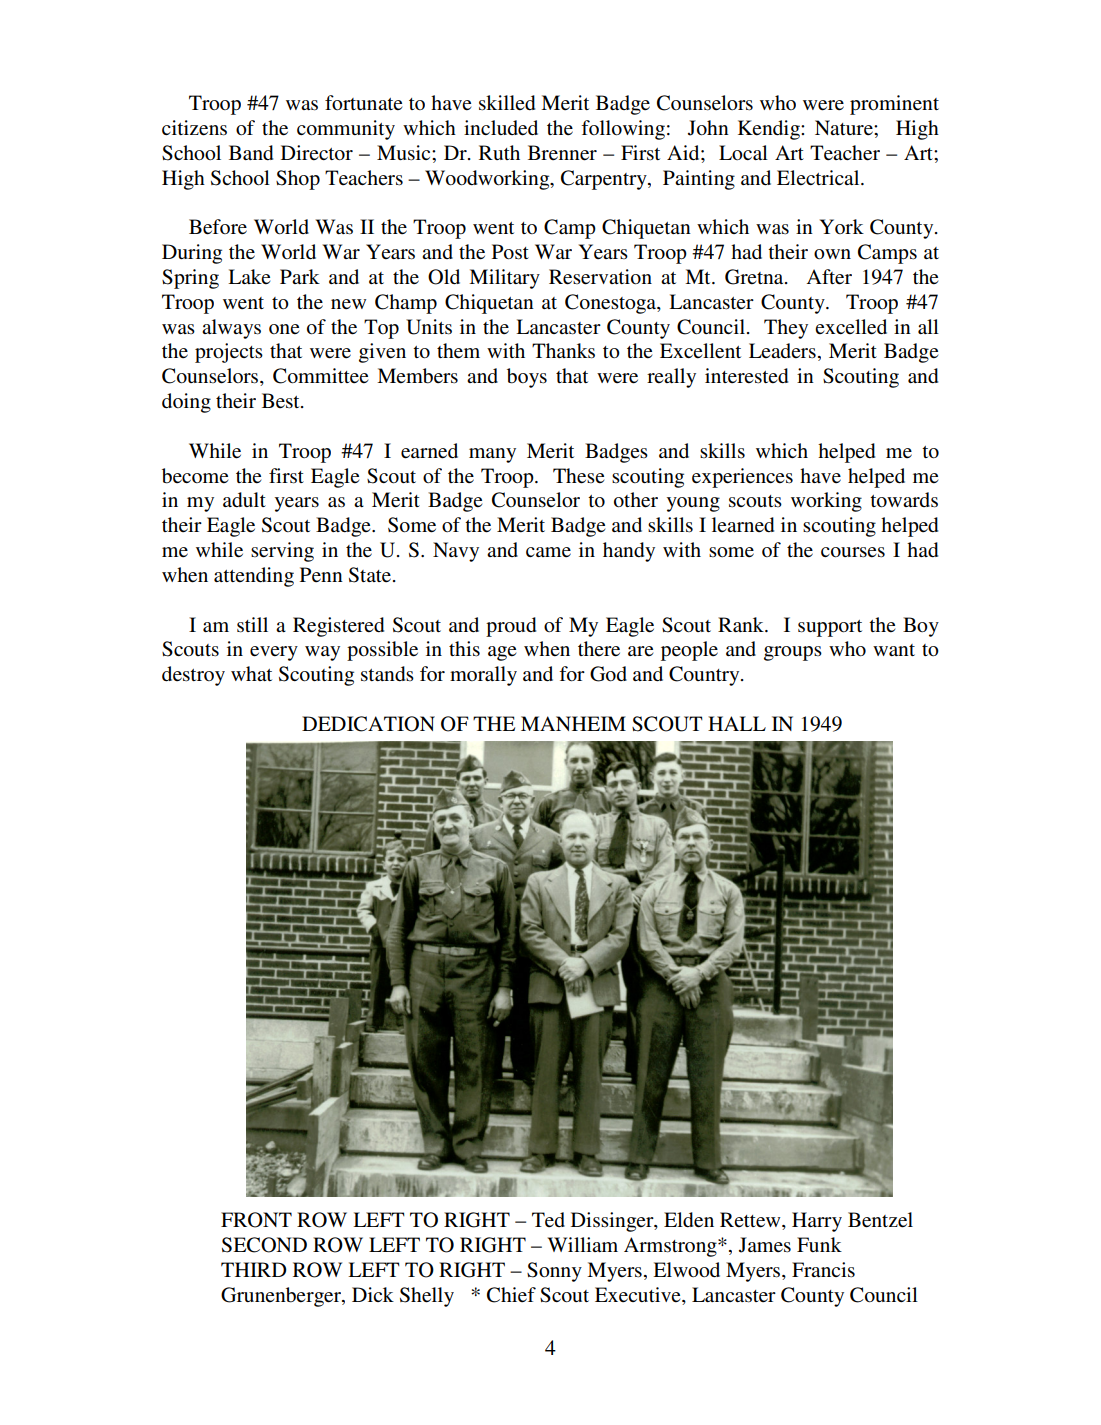  What do you see at coordinates (853, 552) in the screenshot?
I see `courses` at bounding box center [853, 552].
